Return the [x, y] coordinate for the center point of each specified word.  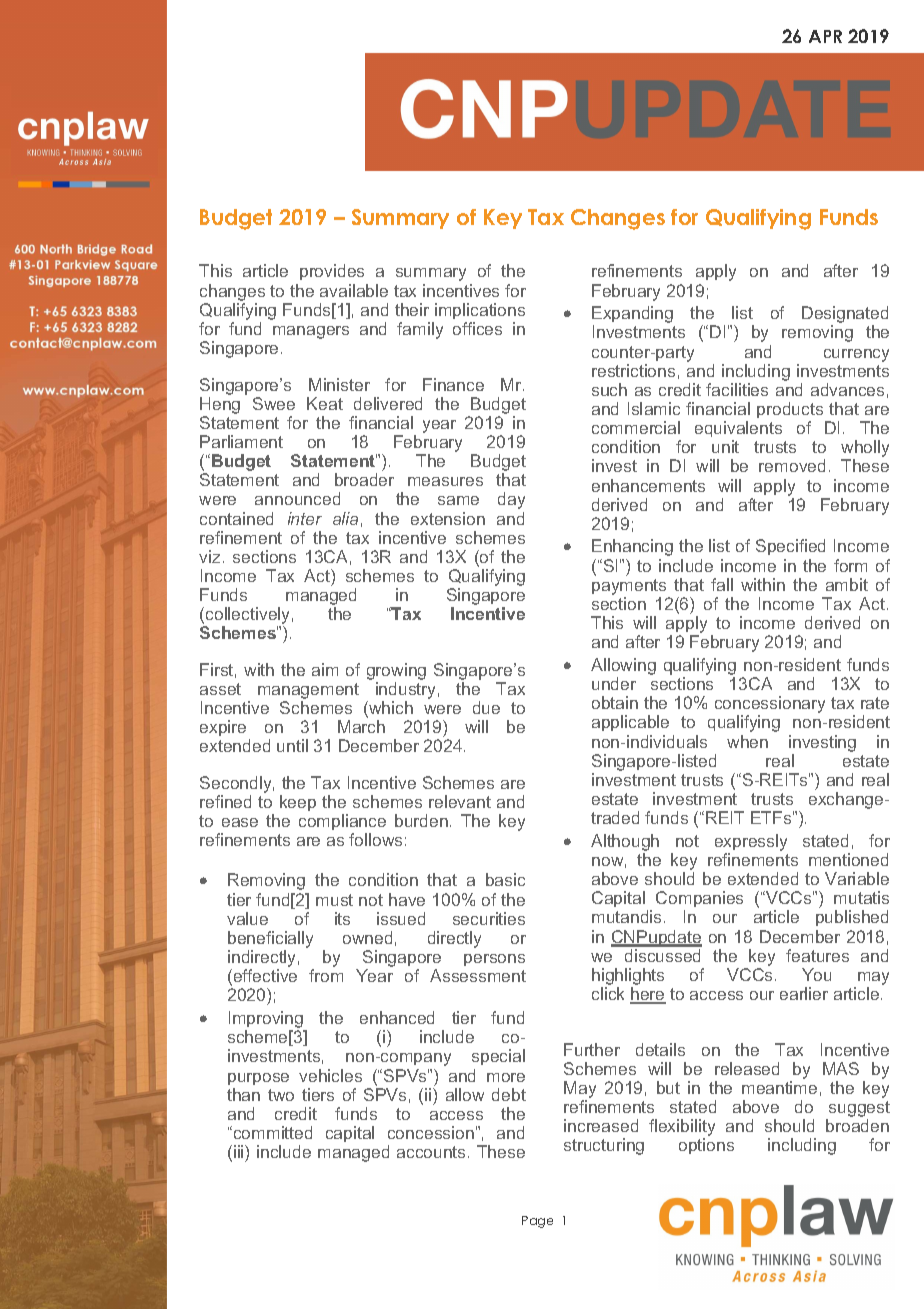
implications [480, 311]
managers [311, 332]
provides [332, 272]
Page [537, 1222]
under [614, 683]
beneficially [270, 941]
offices [477, 328]
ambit [847, 584]
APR [825, 36]
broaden [857, 1125]
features [817, 955]
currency [856, 355]
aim [325, 669]
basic [505, 879]
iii [240, 1151]
